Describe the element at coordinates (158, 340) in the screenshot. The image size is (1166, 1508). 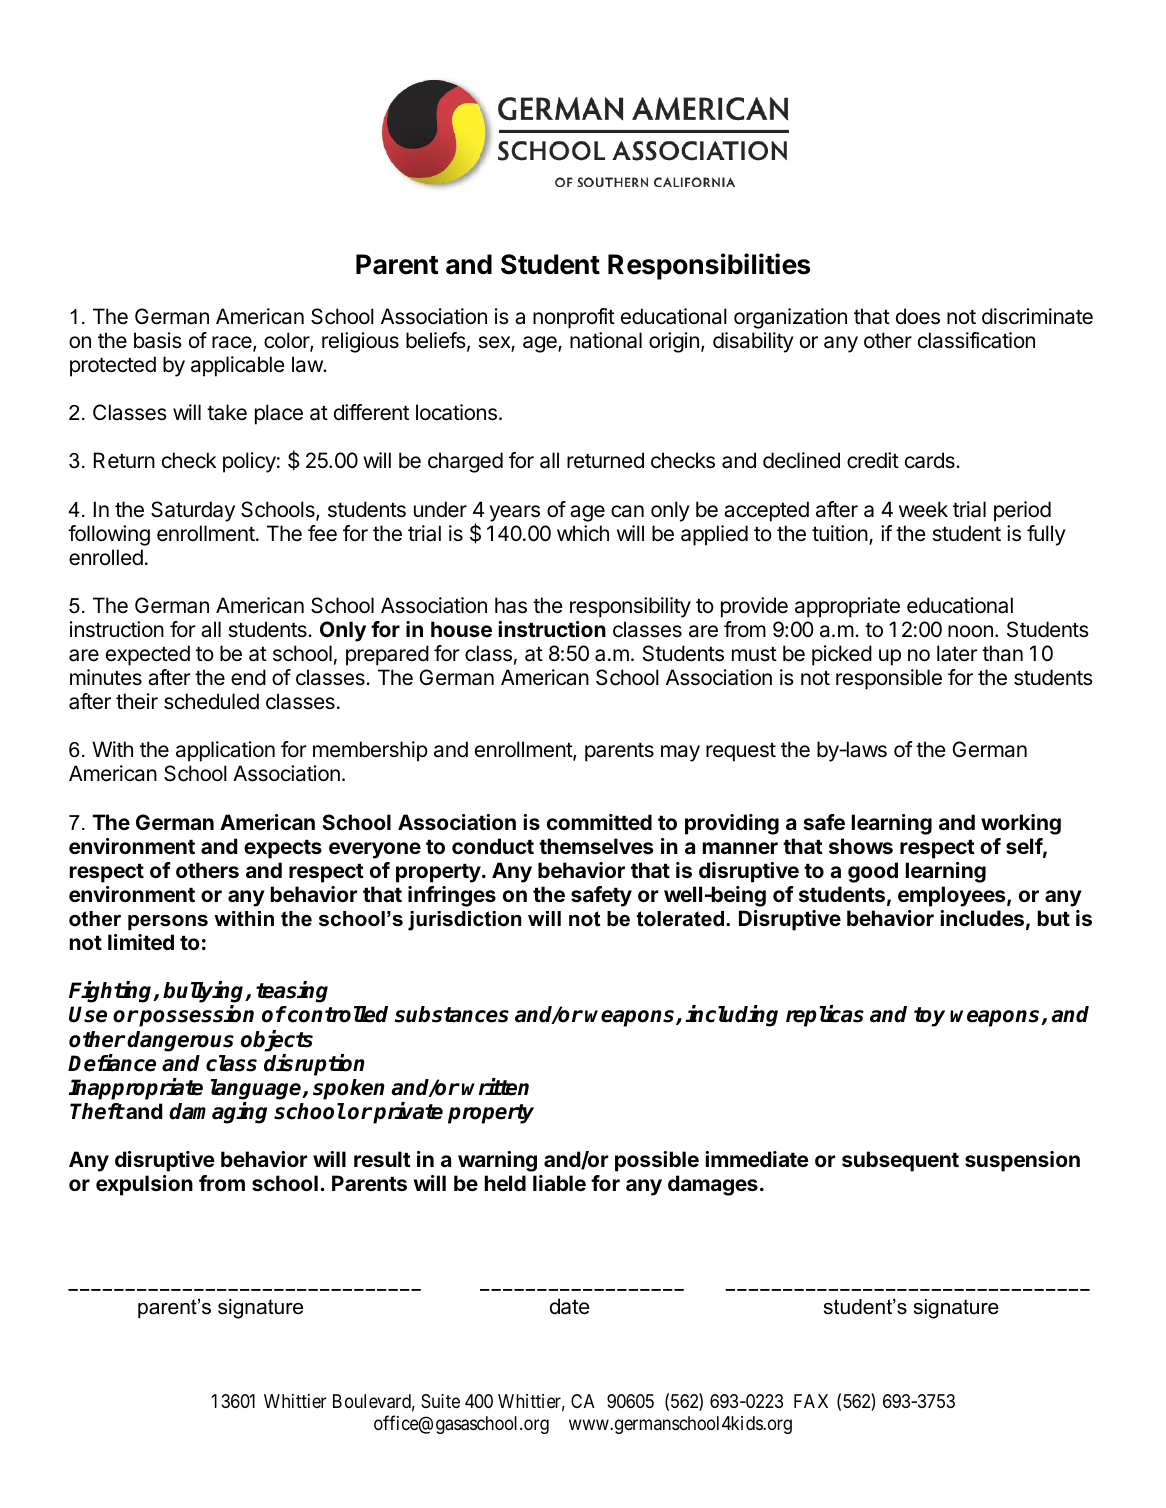
I see `basis` at that location.
